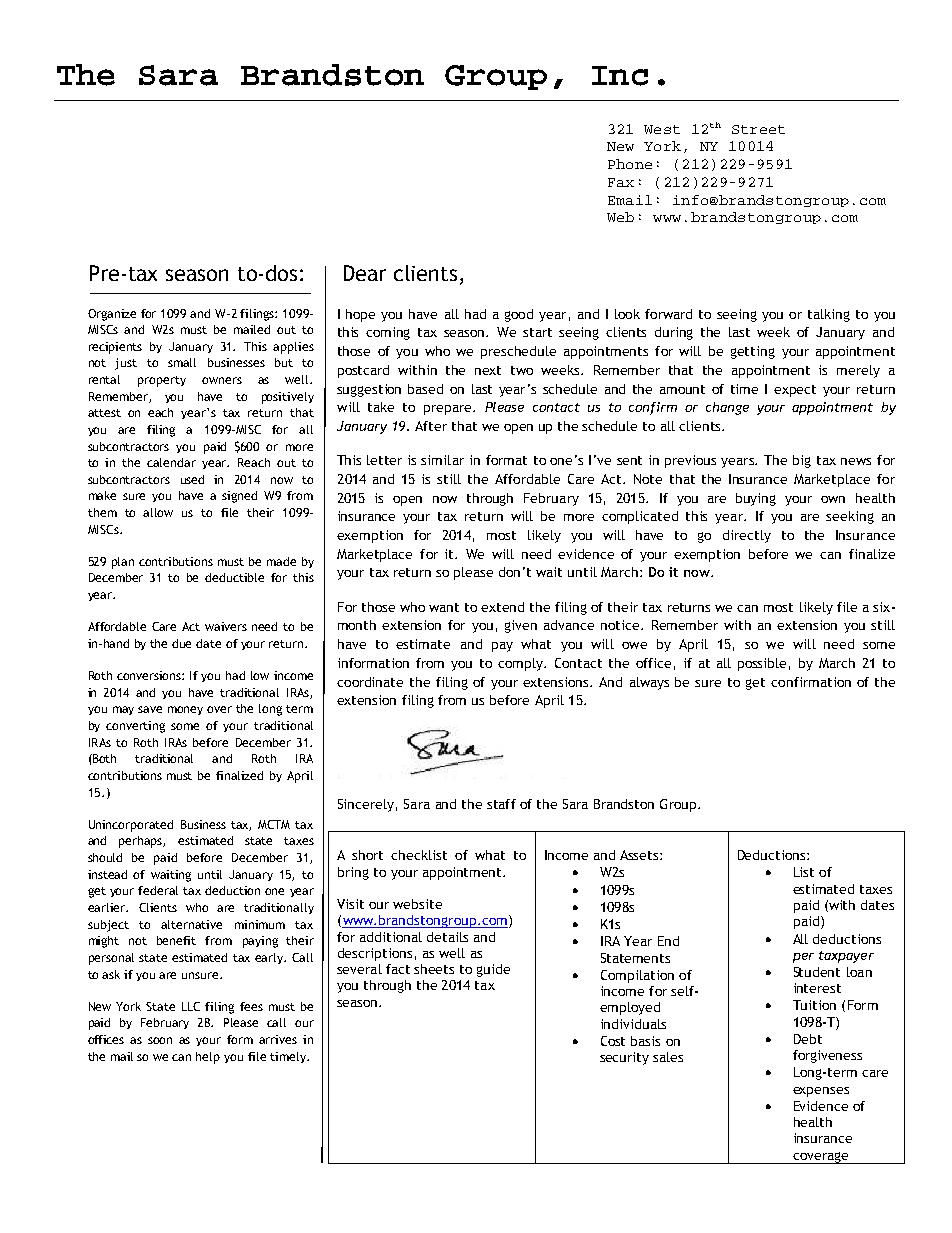 This screenshot has height=1233, width=952. Describe the element at coordinates (208, 1058) in the screenshot. I see `help` at that location.
